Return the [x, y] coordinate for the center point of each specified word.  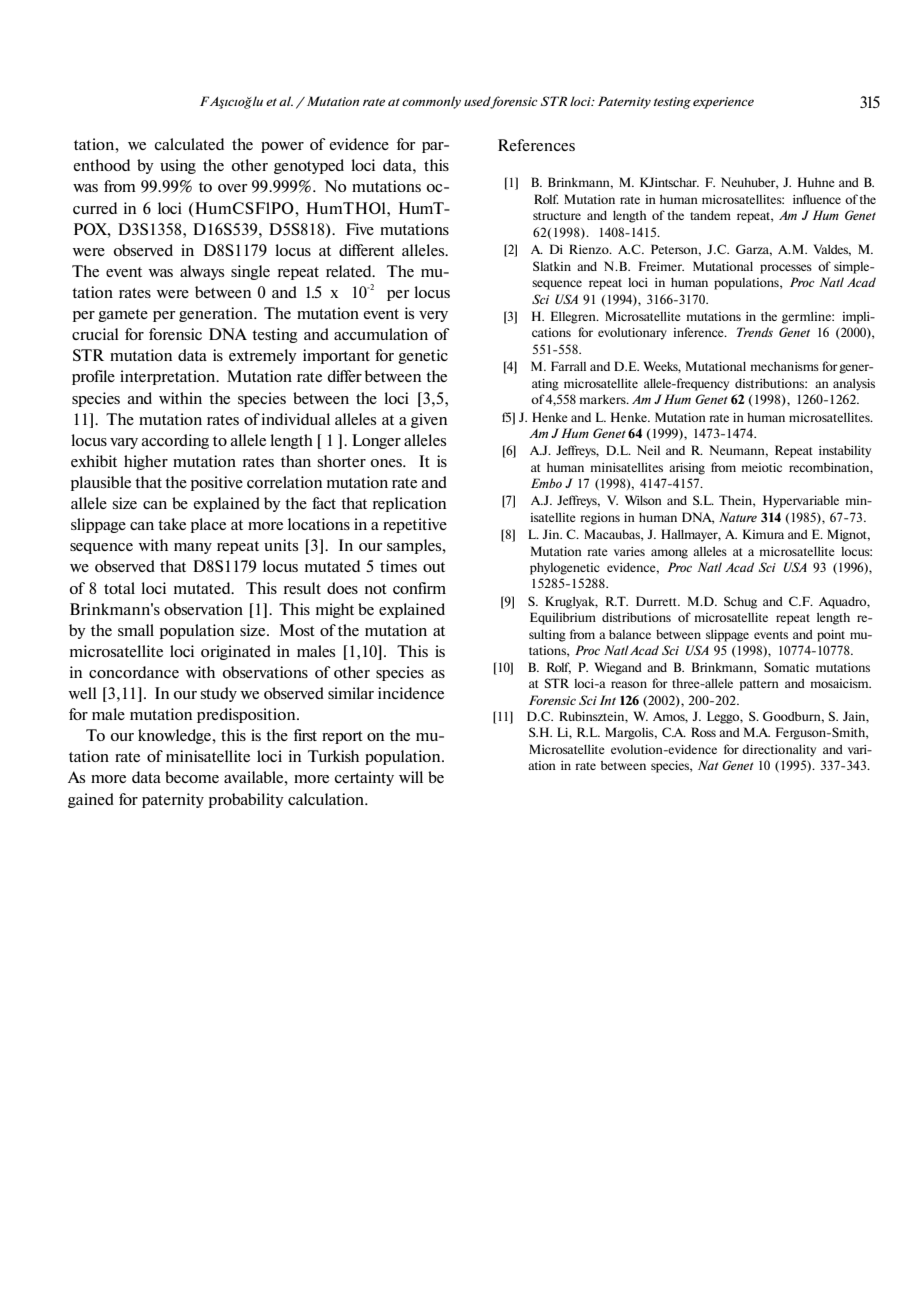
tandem [710, 215]
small [136, 630]
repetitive [415, 525]
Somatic [786, 667]
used [478, 102]
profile [93, 377]
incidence [411, 693]
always [202, 272]
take [172, 524]
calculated [189, 144]
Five [360, 229]
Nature [738, 517]
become [192, 777]
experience [723, 103]
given [429, 420]
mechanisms [784, 366]
